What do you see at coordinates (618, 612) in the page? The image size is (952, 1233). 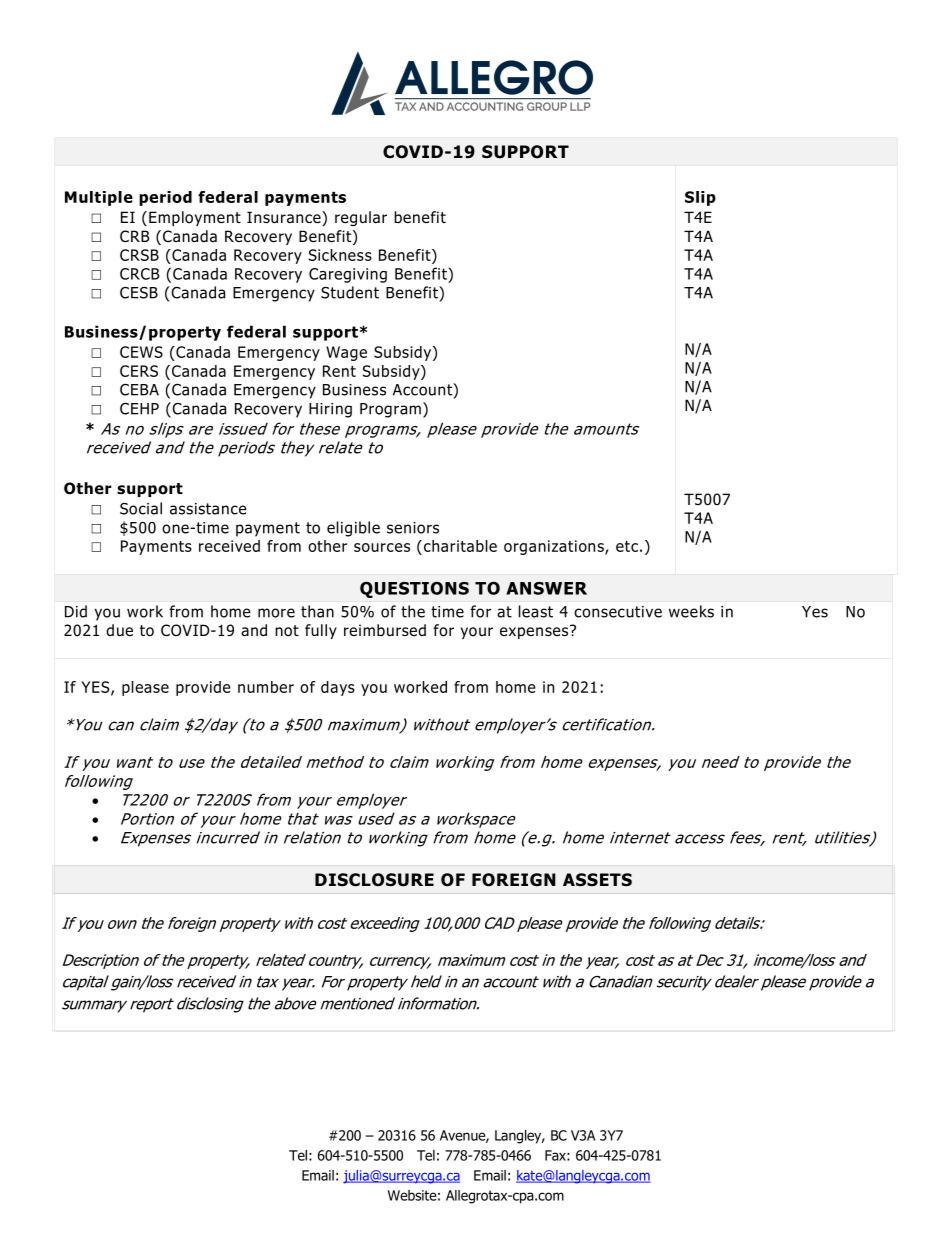 I see `consecutive` at bounding box center [618, 612].
